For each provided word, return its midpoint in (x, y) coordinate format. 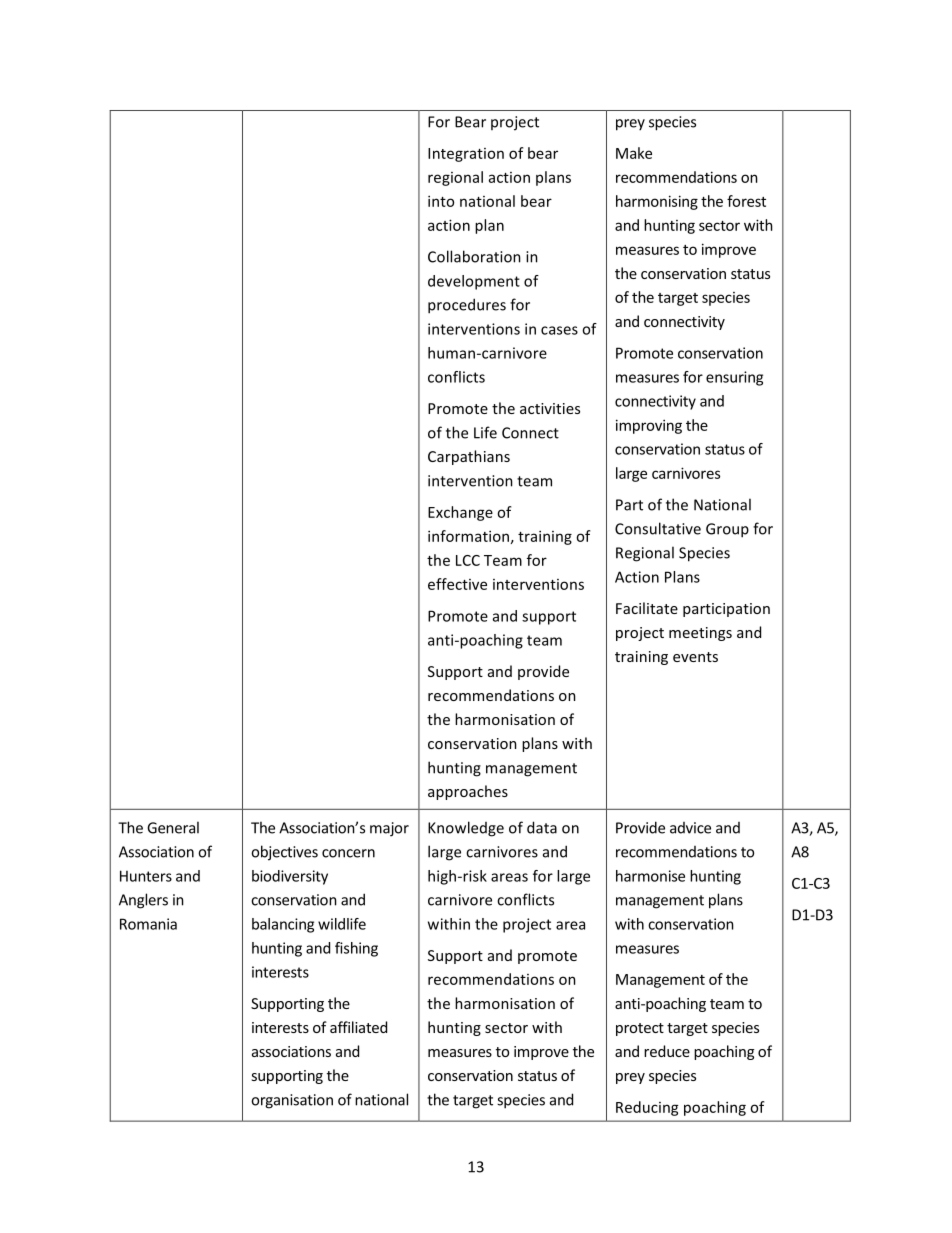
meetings (700, 634)
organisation (292, 1101)
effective (457, 584)
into (441, 201)
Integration (466, 155)
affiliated (358, 1027)
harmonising (657, 202)
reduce (667, 1051)
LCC (468, 560)
